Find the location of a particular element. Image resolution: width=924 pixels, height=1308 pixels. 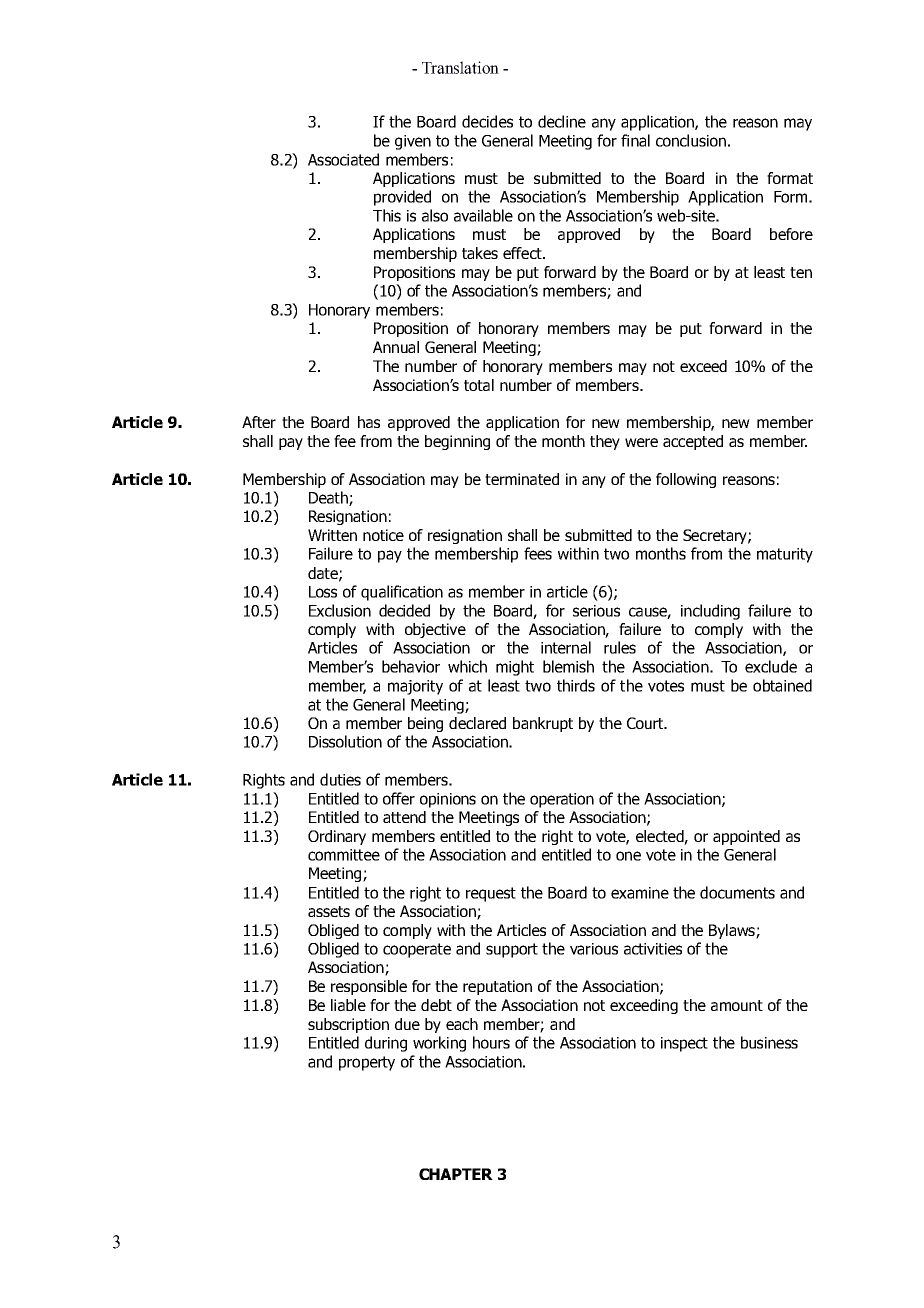

conclusion is located at coordinates (691, 140).
